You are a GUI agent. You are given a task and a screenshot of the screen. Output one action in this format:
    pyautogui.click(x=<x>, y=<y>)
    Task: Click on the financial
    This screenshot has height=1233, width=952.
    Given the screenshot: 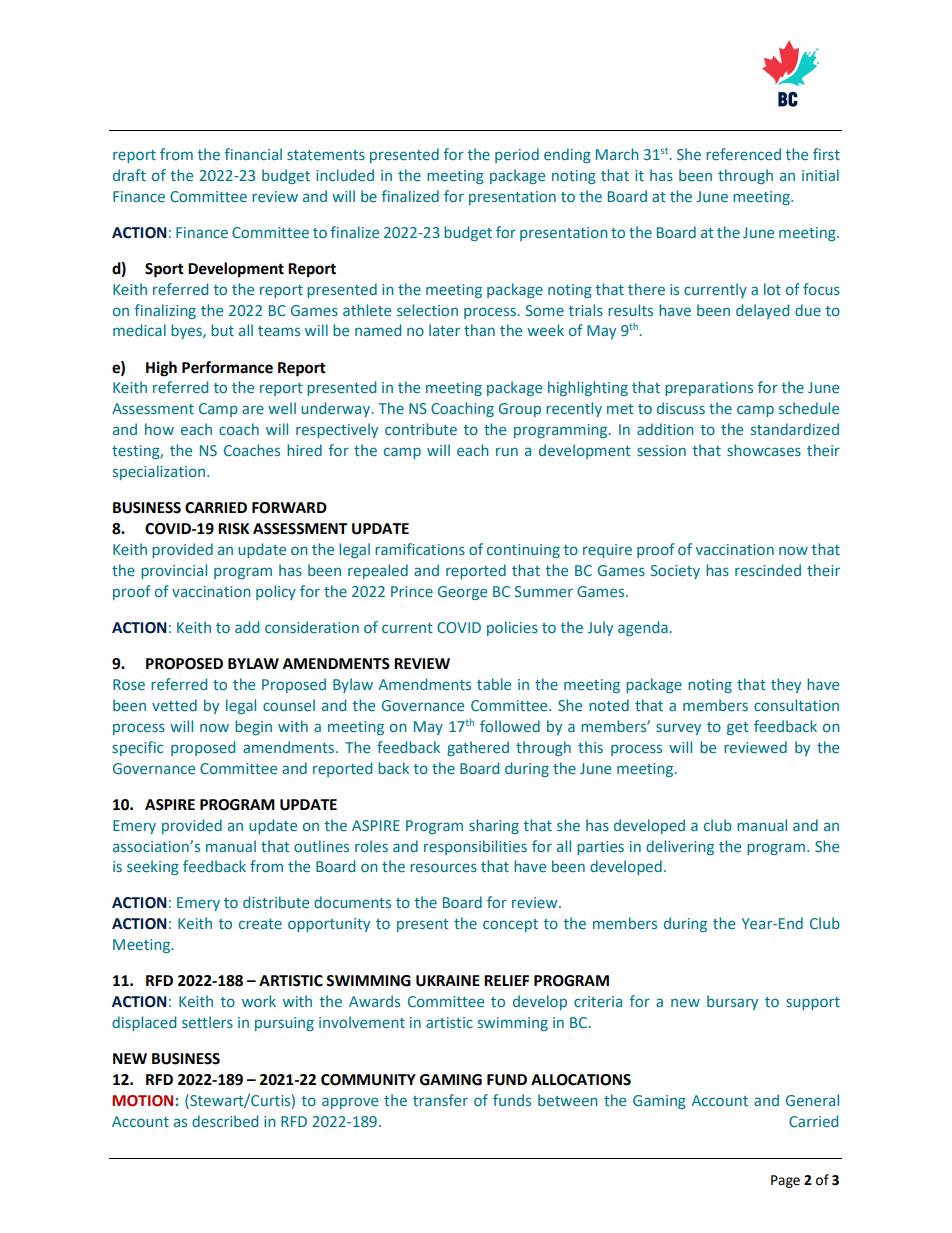 What is the action you would take?
    pyautogui.click(x=253, y=154)
